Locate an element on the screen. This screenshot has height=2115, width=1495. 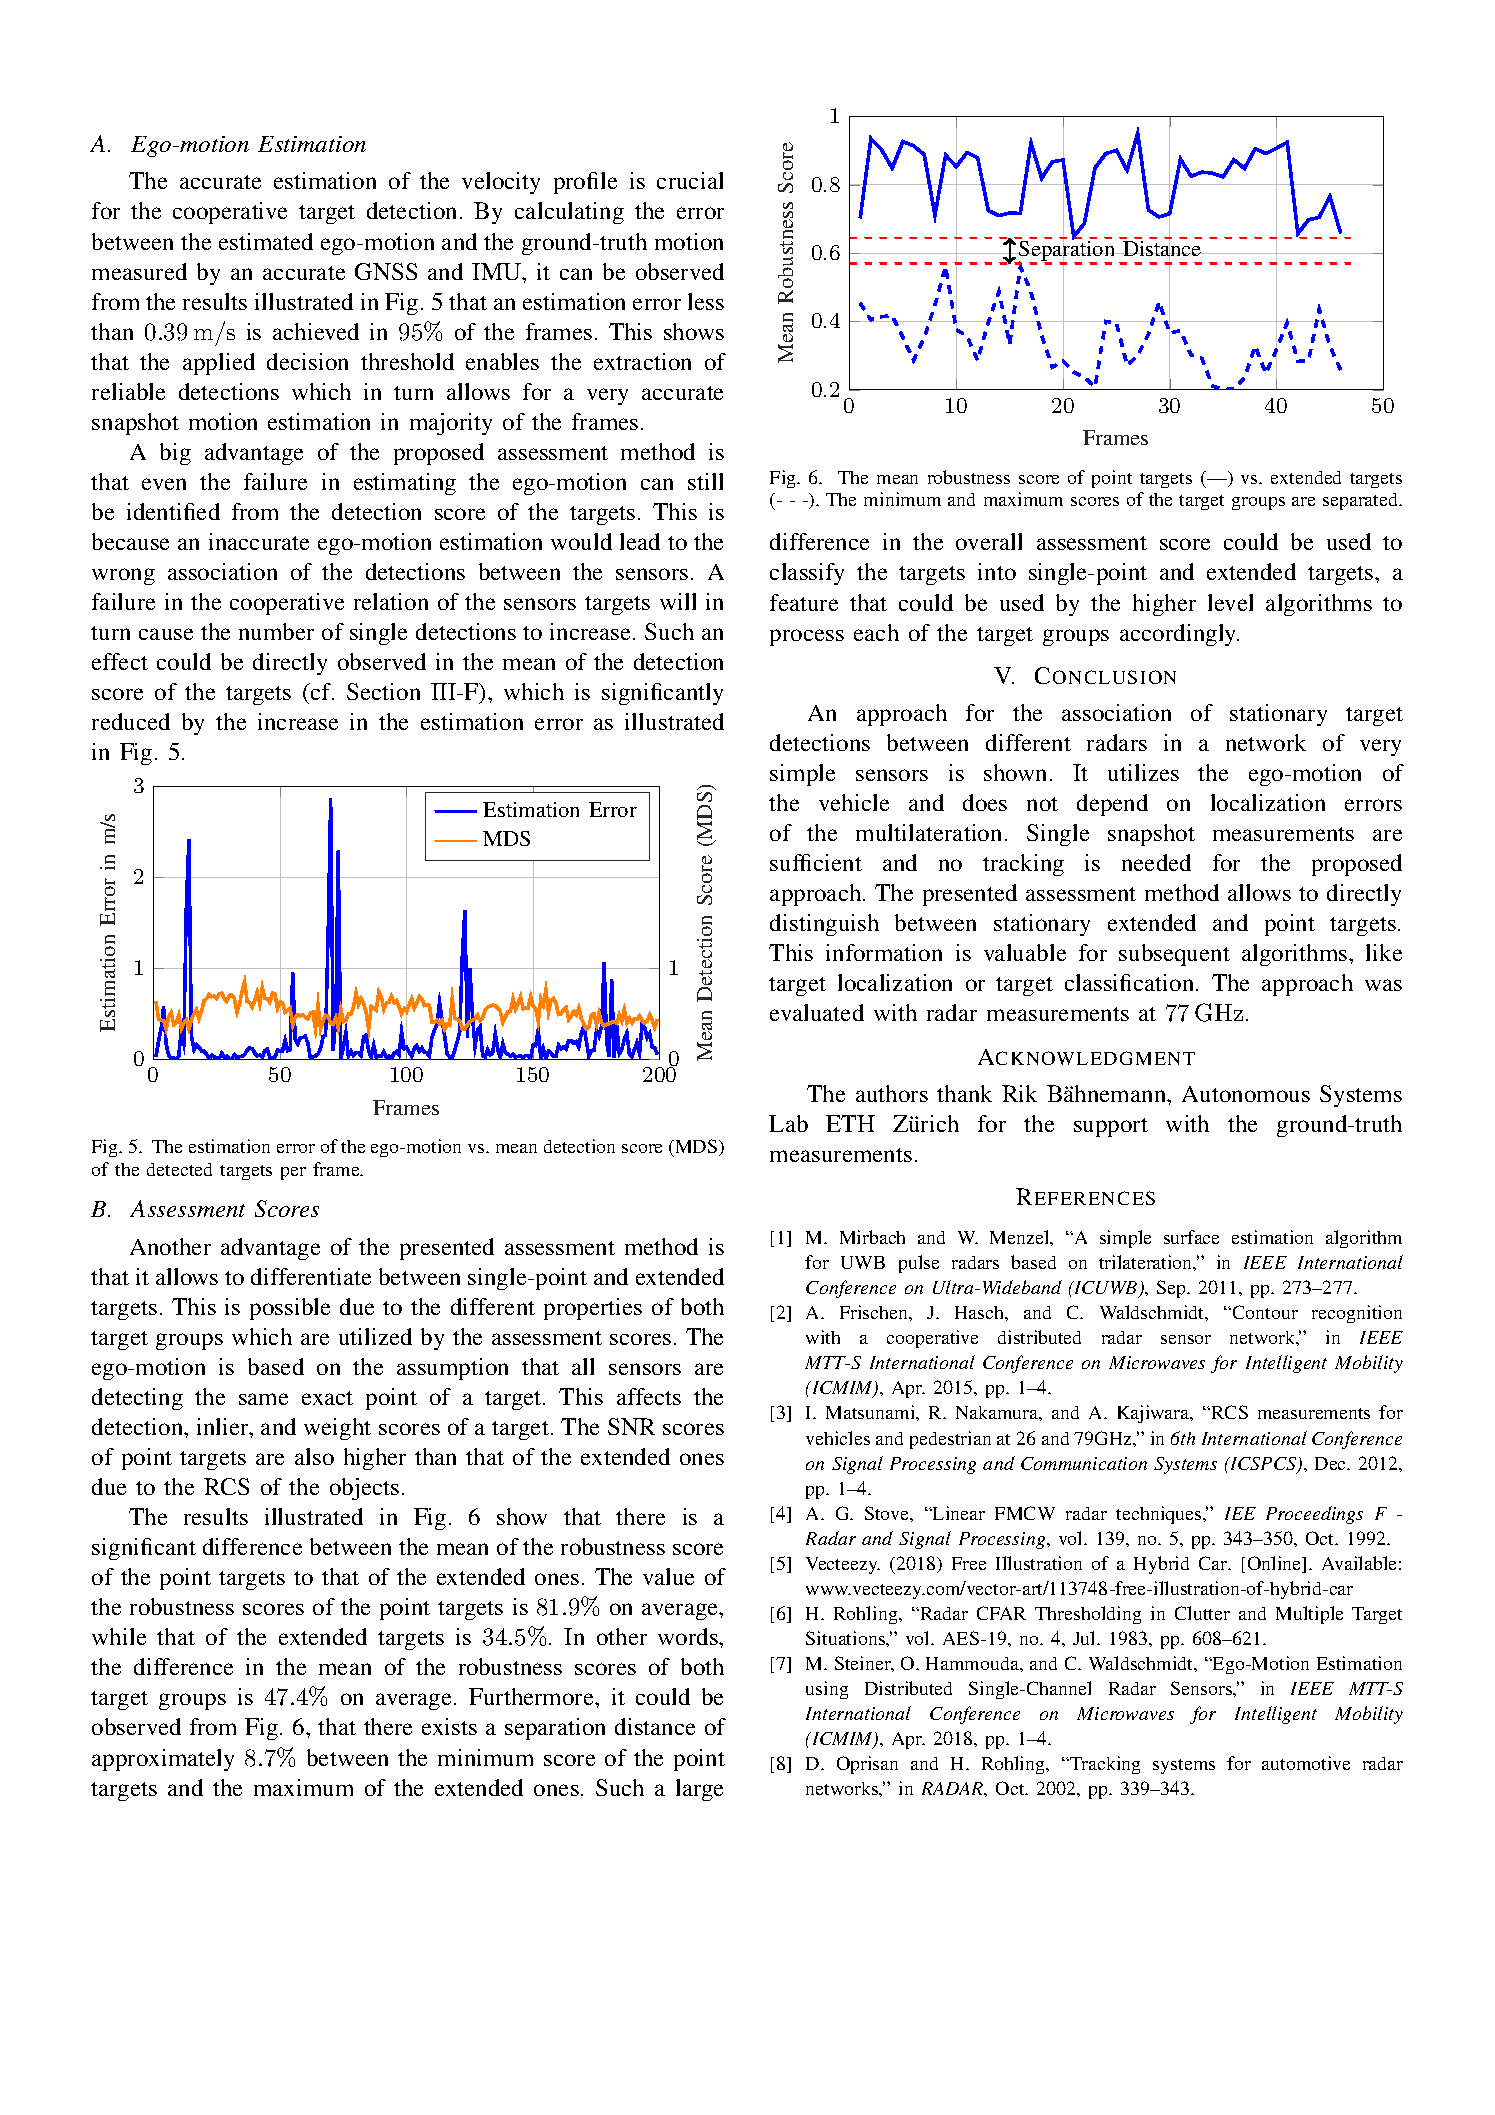
feature is located at coordinates (804, 602).
